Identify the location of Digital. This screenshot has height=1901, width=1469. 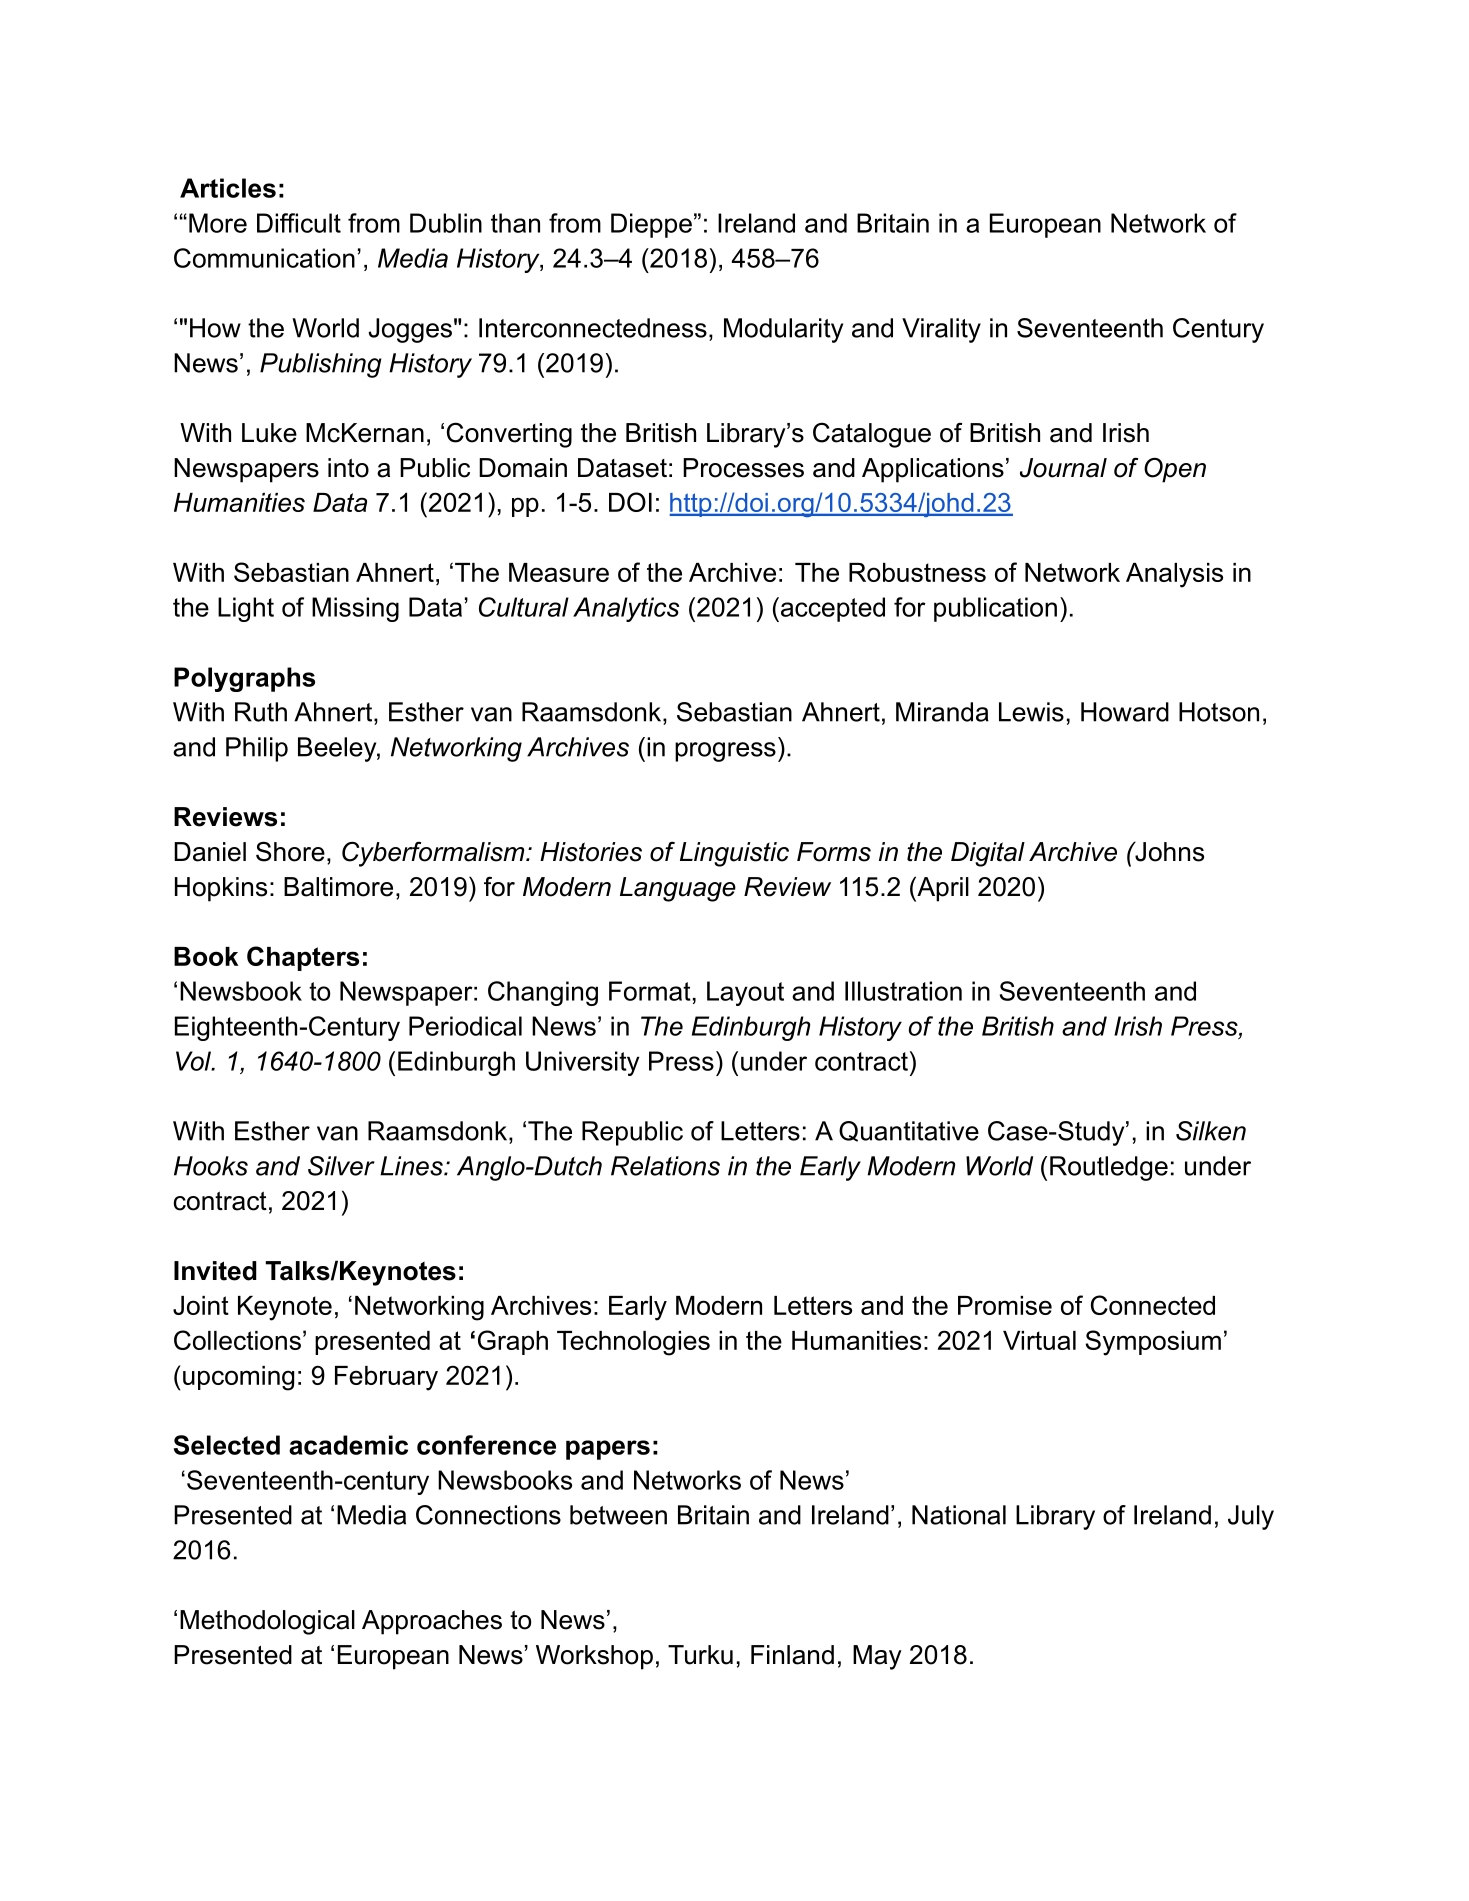
(988, 854).
